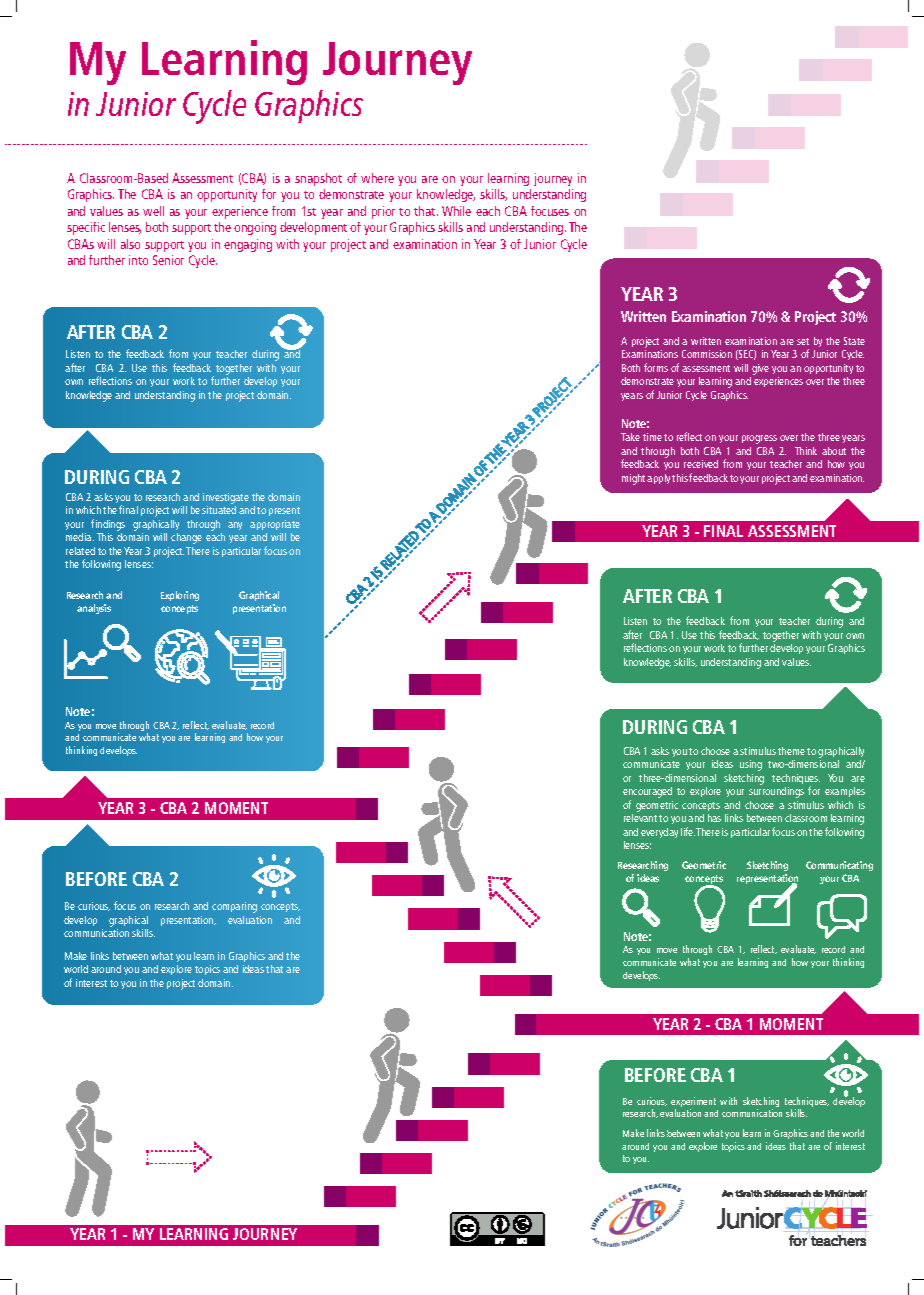  Describe the element at coordinates (803, 341) in the screenshot. I see `set` at that location.
